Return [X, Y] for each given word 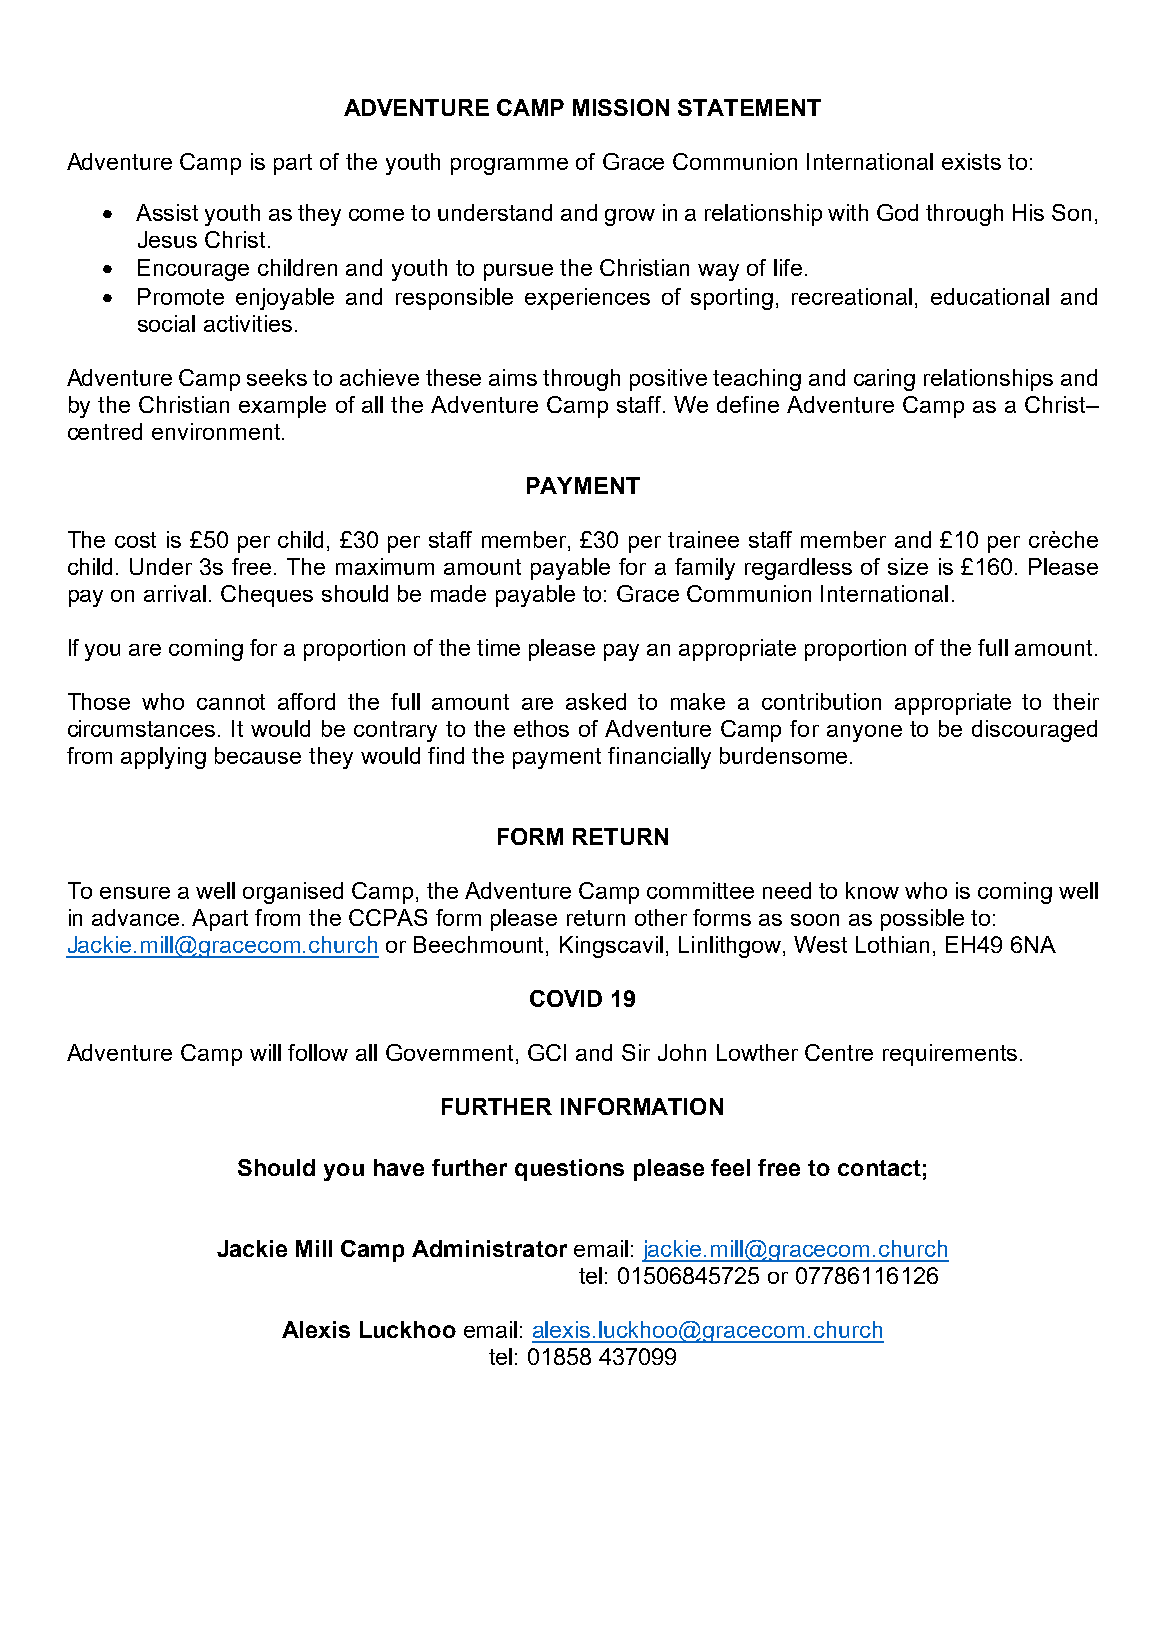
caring [884, 380]
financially [659, 758]
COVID [566, 998]
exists [971, 161]
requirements [950, 1055]
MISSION [621, 107]
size [908, 566]
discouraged [1034, 731]
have [399, 1167]
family [705, 569]
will [265, 1052]
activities [250, 323]
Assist [167, 212]
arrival [175, 593]
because [258, 755]
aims [513, 377]
